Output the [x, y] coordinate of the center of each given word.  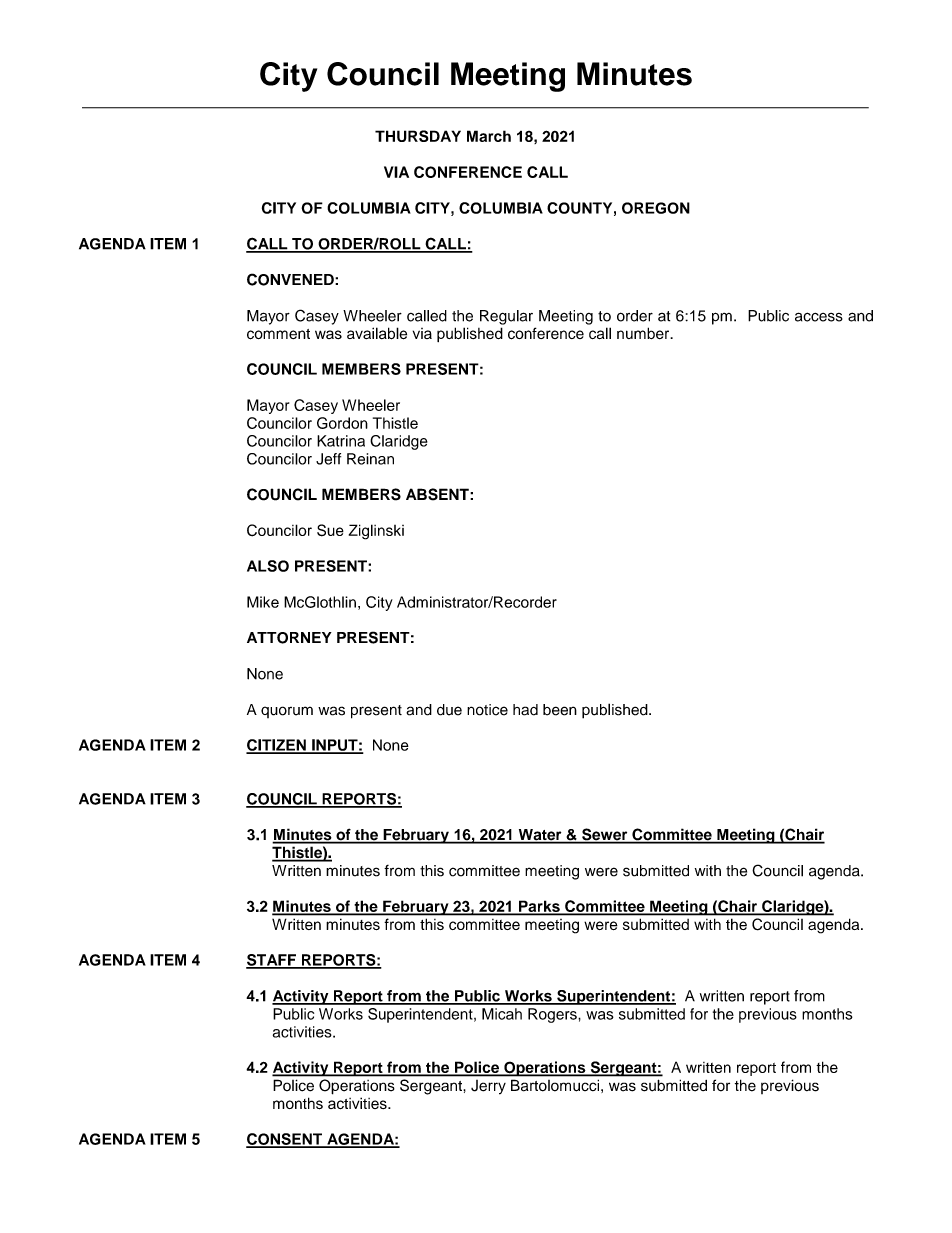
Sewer [605, 835]
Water [540, 836]
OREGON [656, 208]
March [489, 136]
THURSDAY [418, 136]
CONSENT [285, 1140]
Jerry [488, 1087]
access [819, 317]
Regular [506, 317]
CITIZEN [277, 746]
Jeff [328, 459]
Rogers [553, 1015]
